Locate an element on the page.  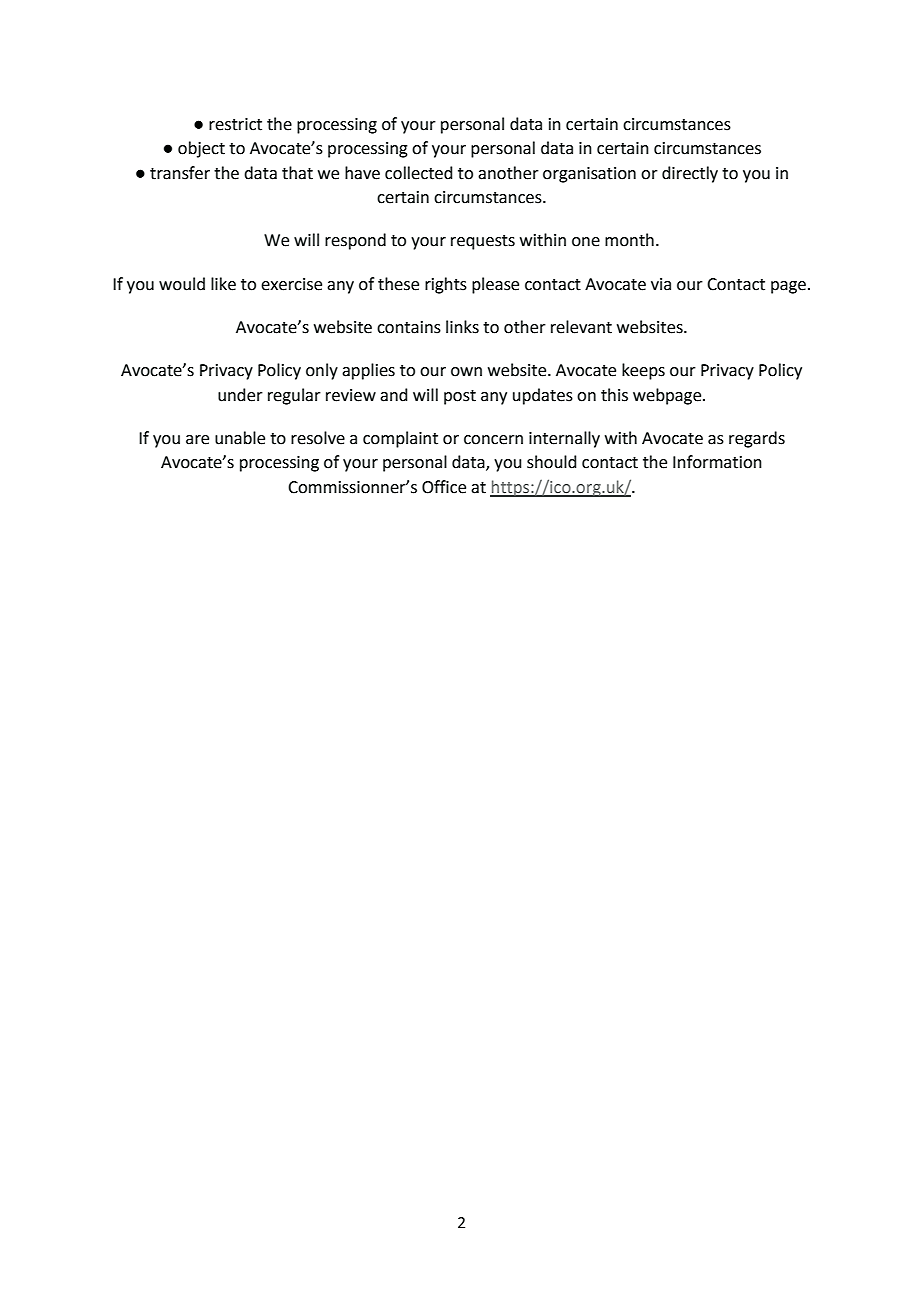
directly is located at coordinates (690, 174).
